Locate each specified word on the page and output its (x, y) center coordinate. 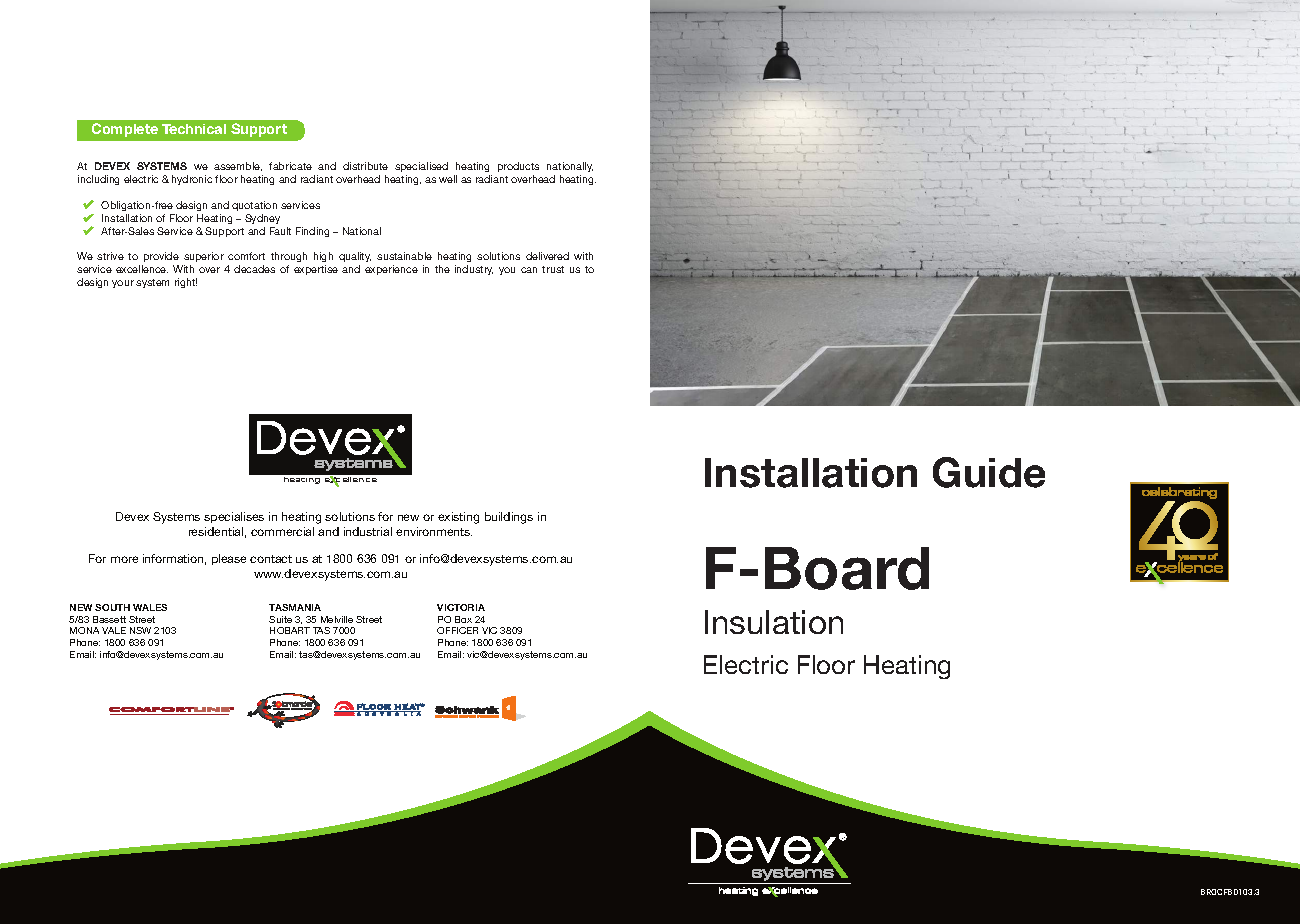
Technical (194, 129)
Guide (989, 472)
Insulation (774, 622)
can (529, 270)
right (186, 283)
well (448, 179)
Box (463, 619)
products (518, 167)
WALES (150, 607)
